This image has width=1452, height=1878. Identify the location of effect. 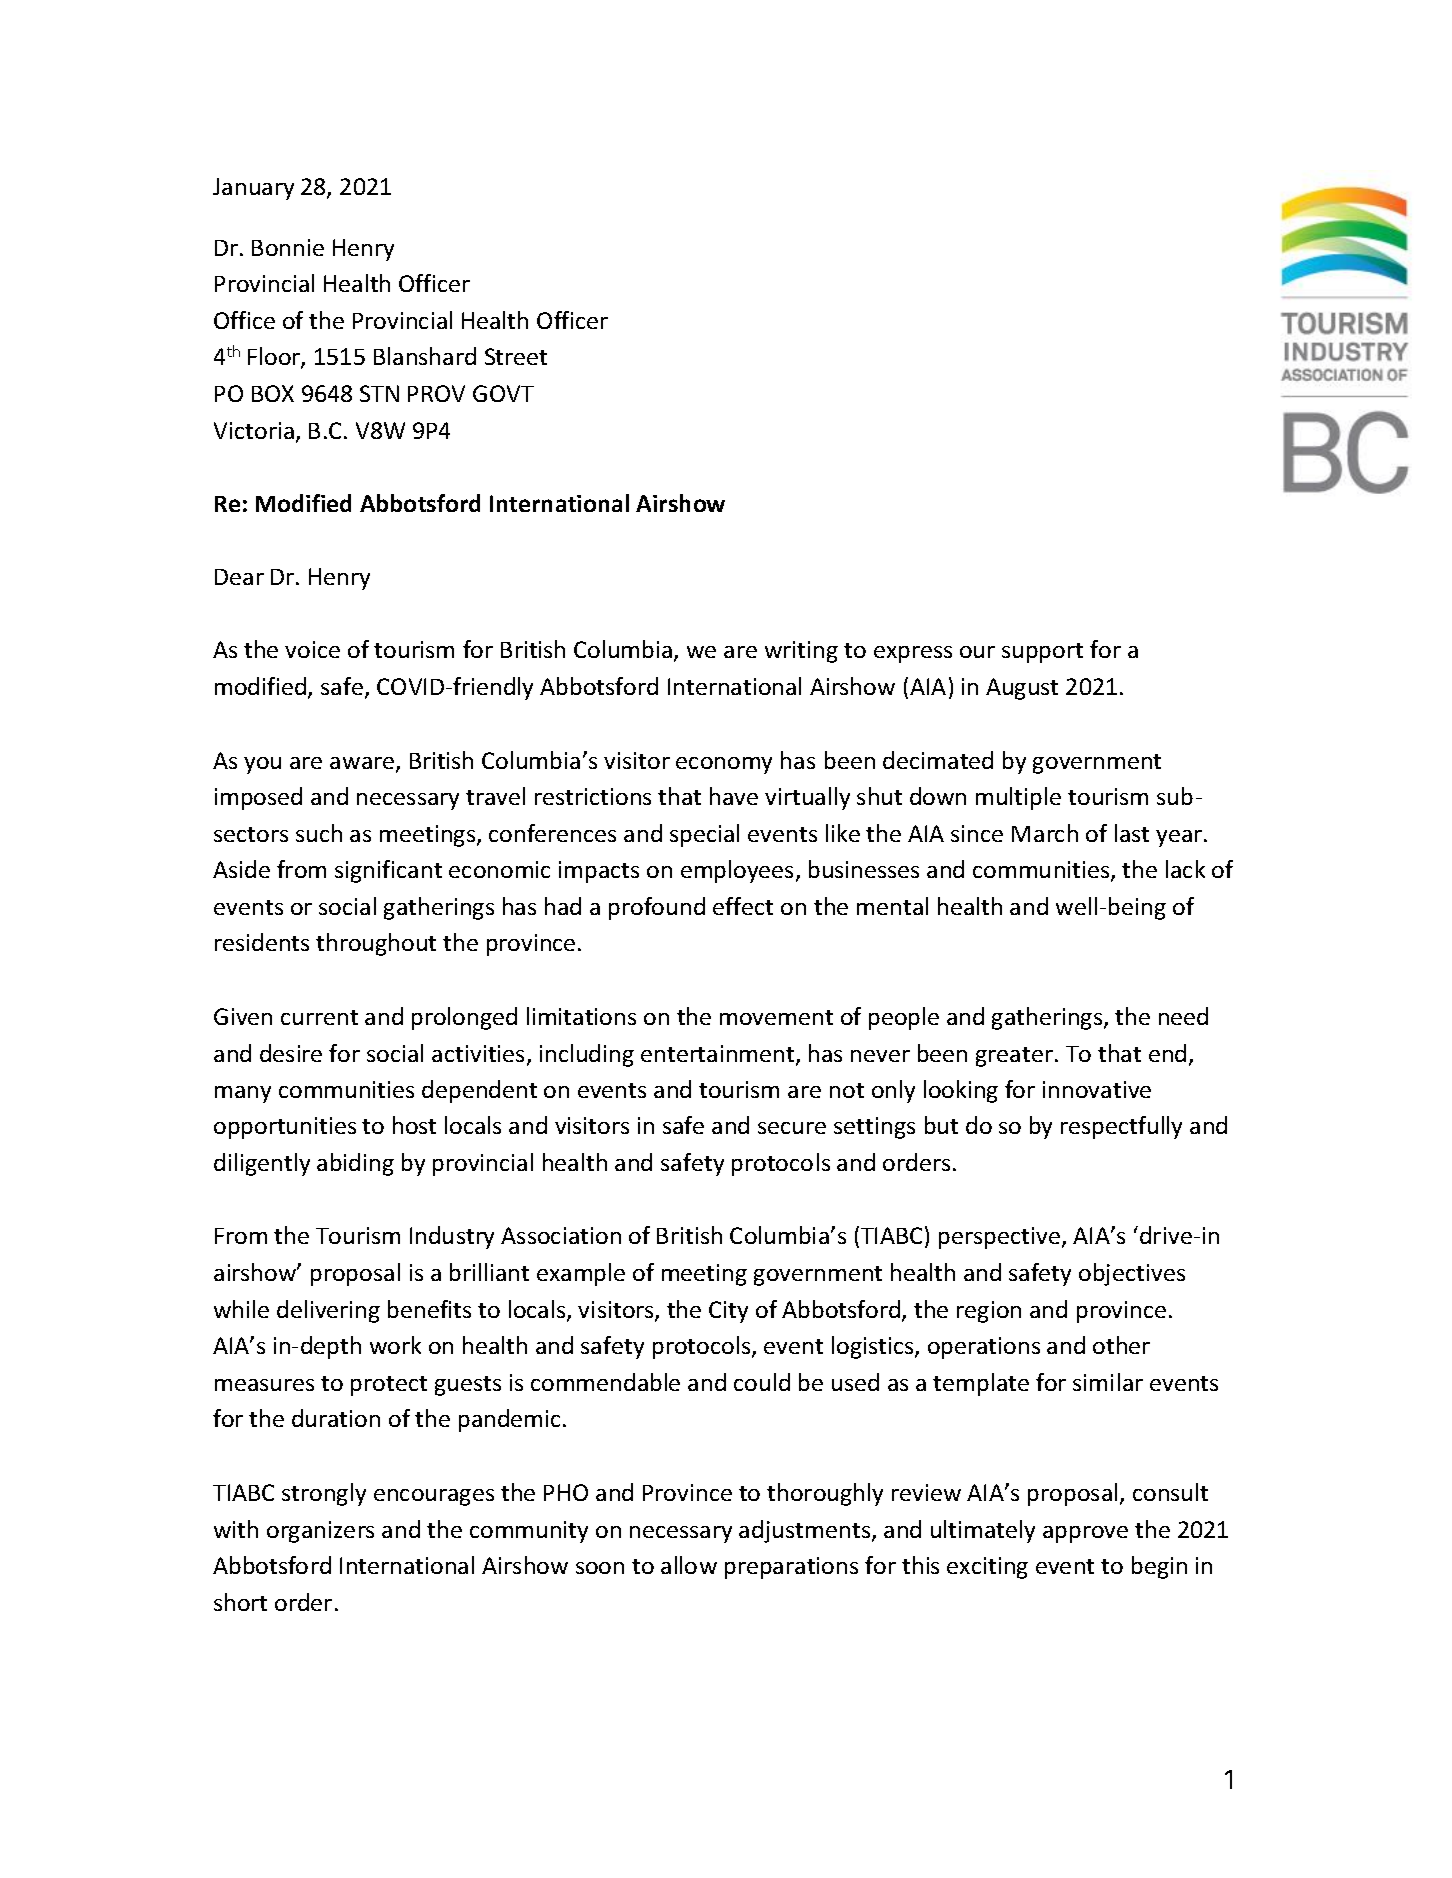
(743, 906).
